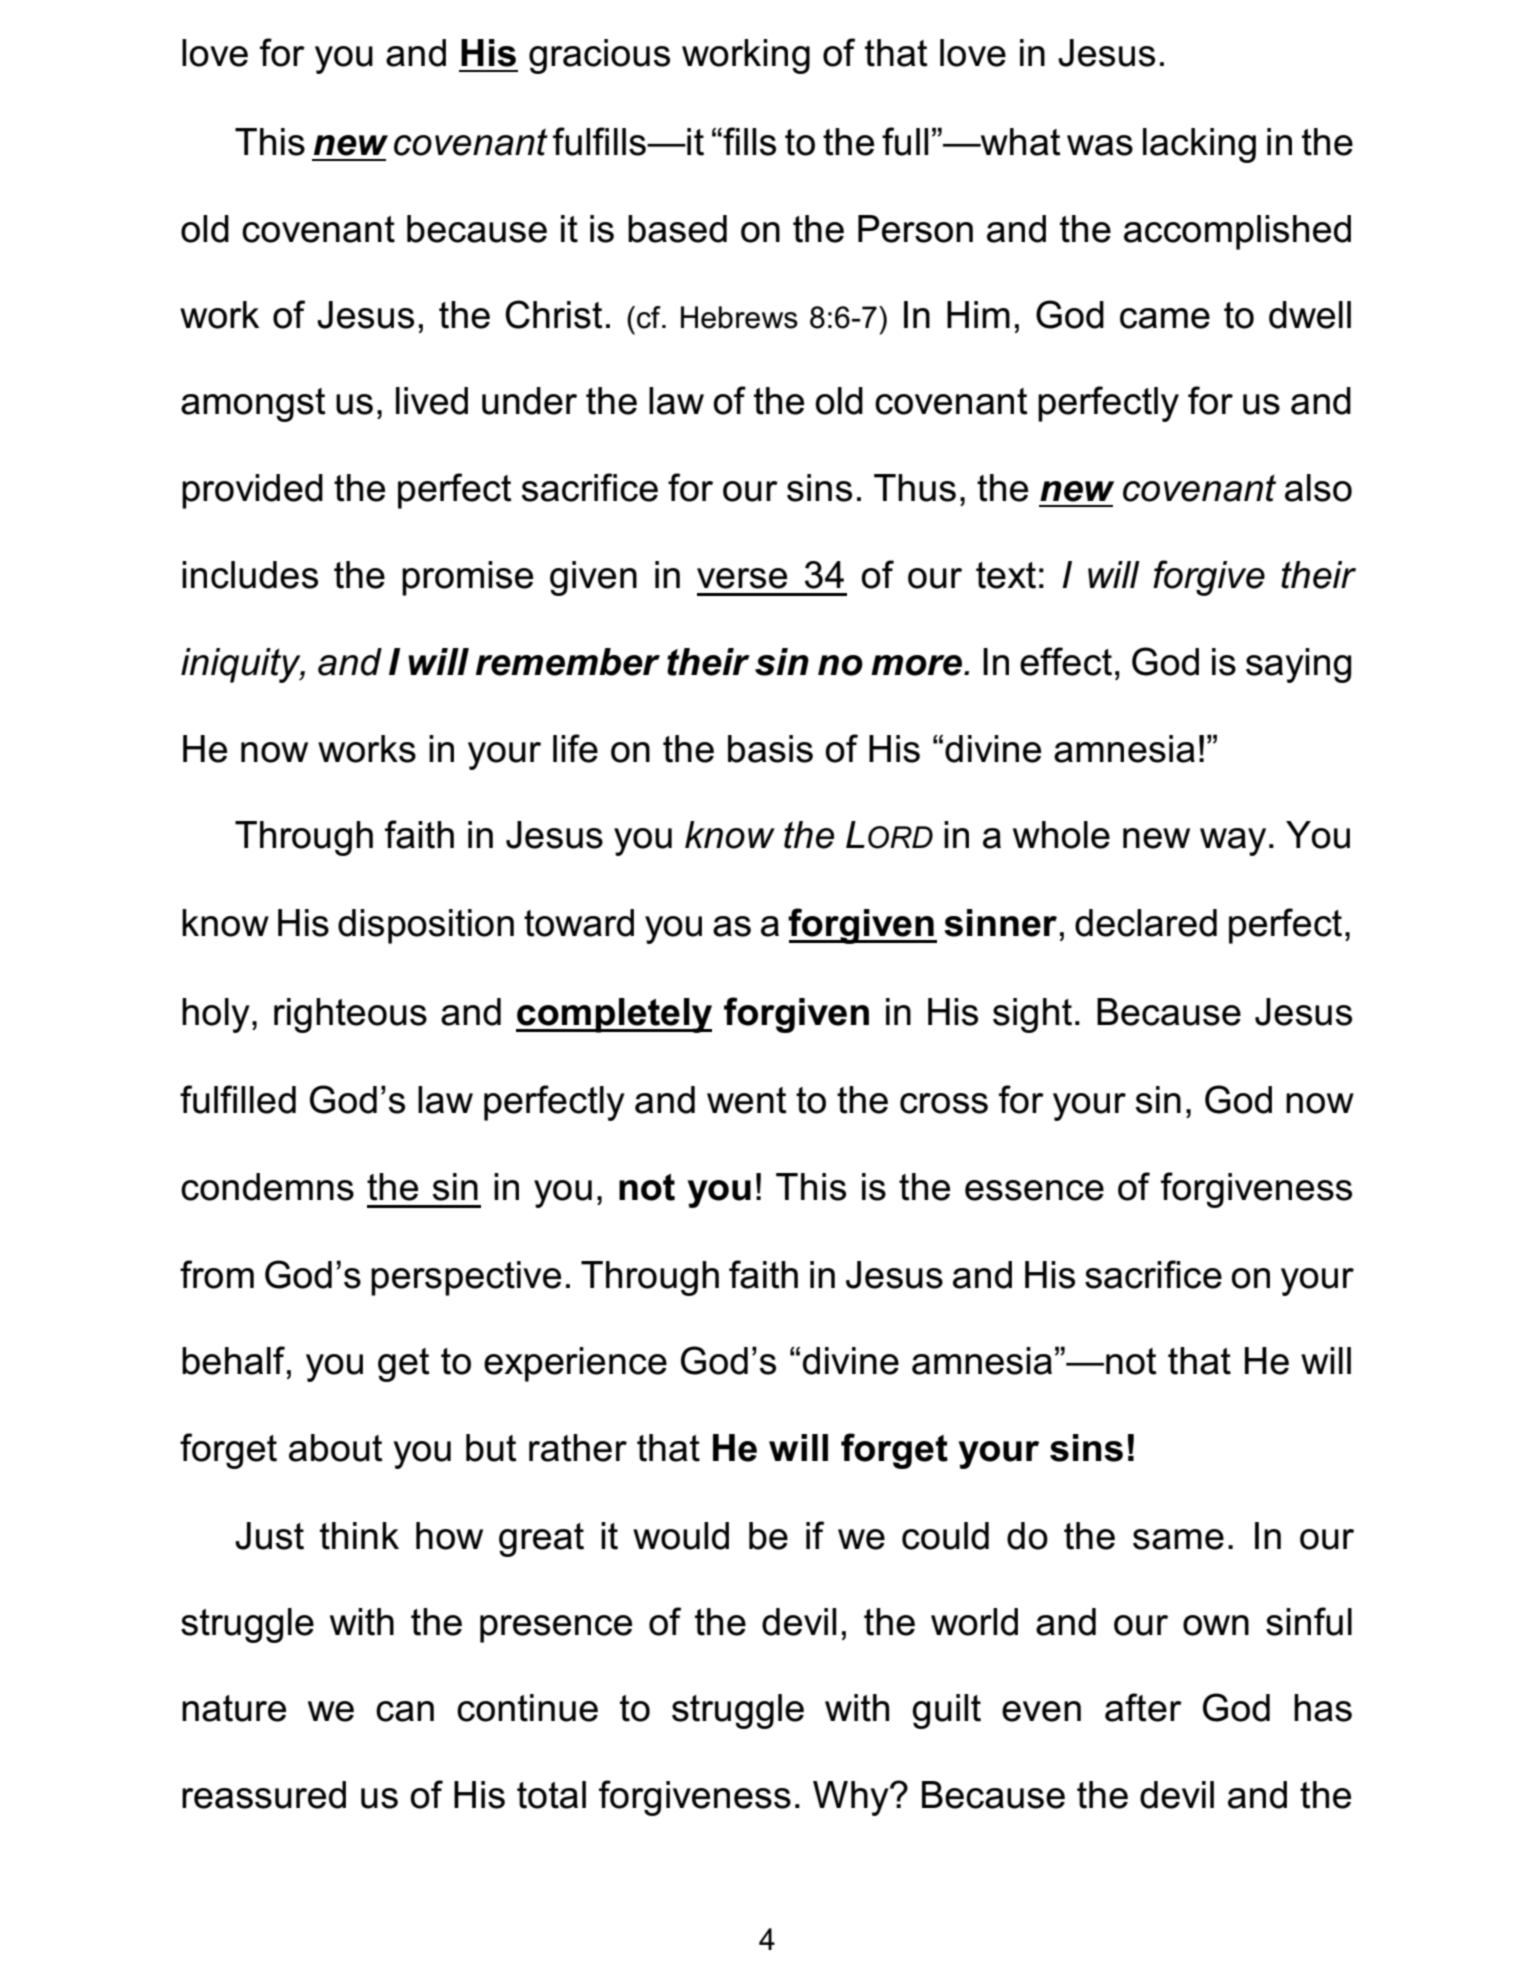  What do you see at coordinates (405, 1711) in the screenshot?
I see `can` at bounding box center [405, 1711].
